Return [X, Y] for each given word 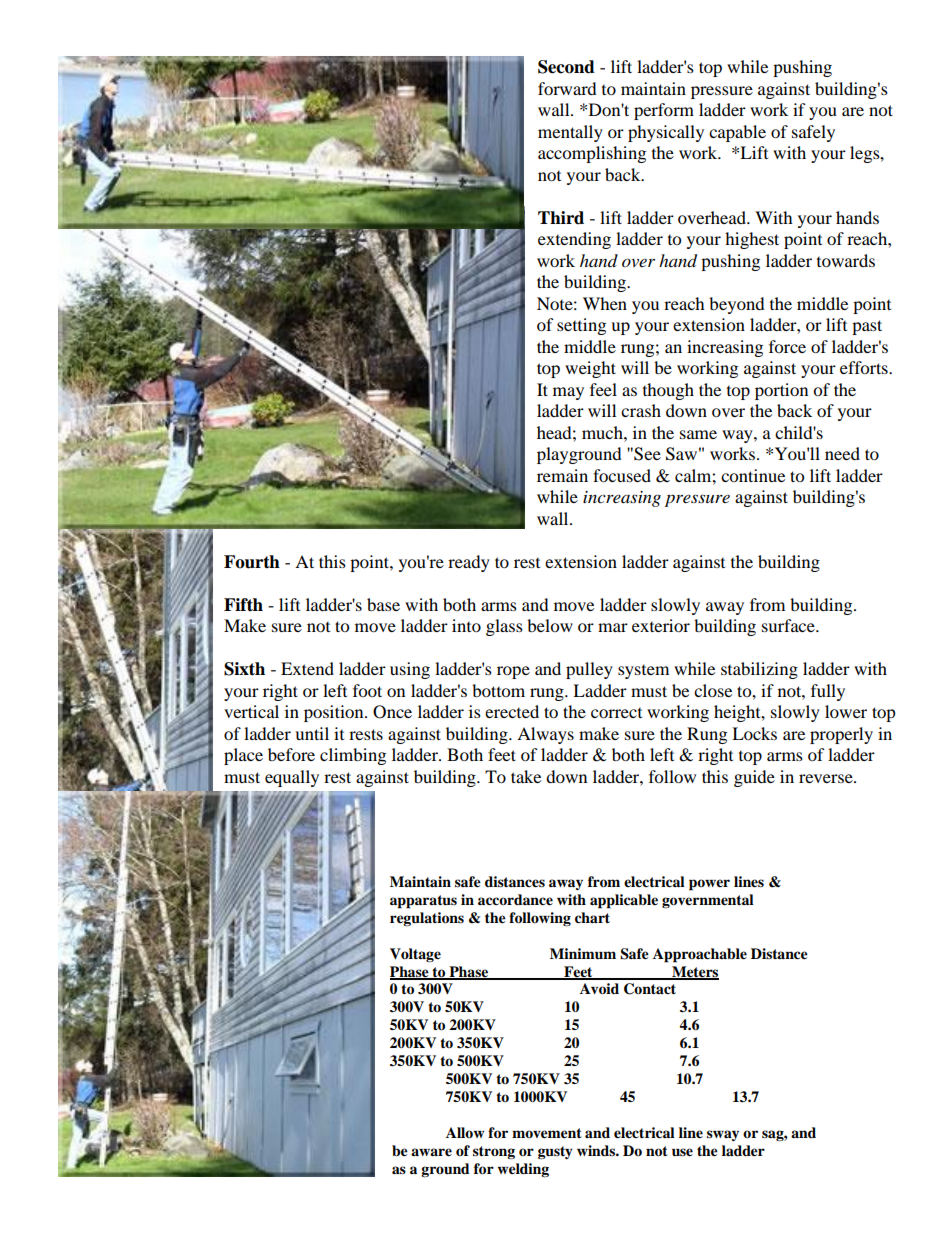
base [383, 604]
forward [567, 88]
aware [431, 1152]
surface [789, 625]
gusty [555, 1152]
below [550, 625]
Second [566, 67]
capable [737, 133]
